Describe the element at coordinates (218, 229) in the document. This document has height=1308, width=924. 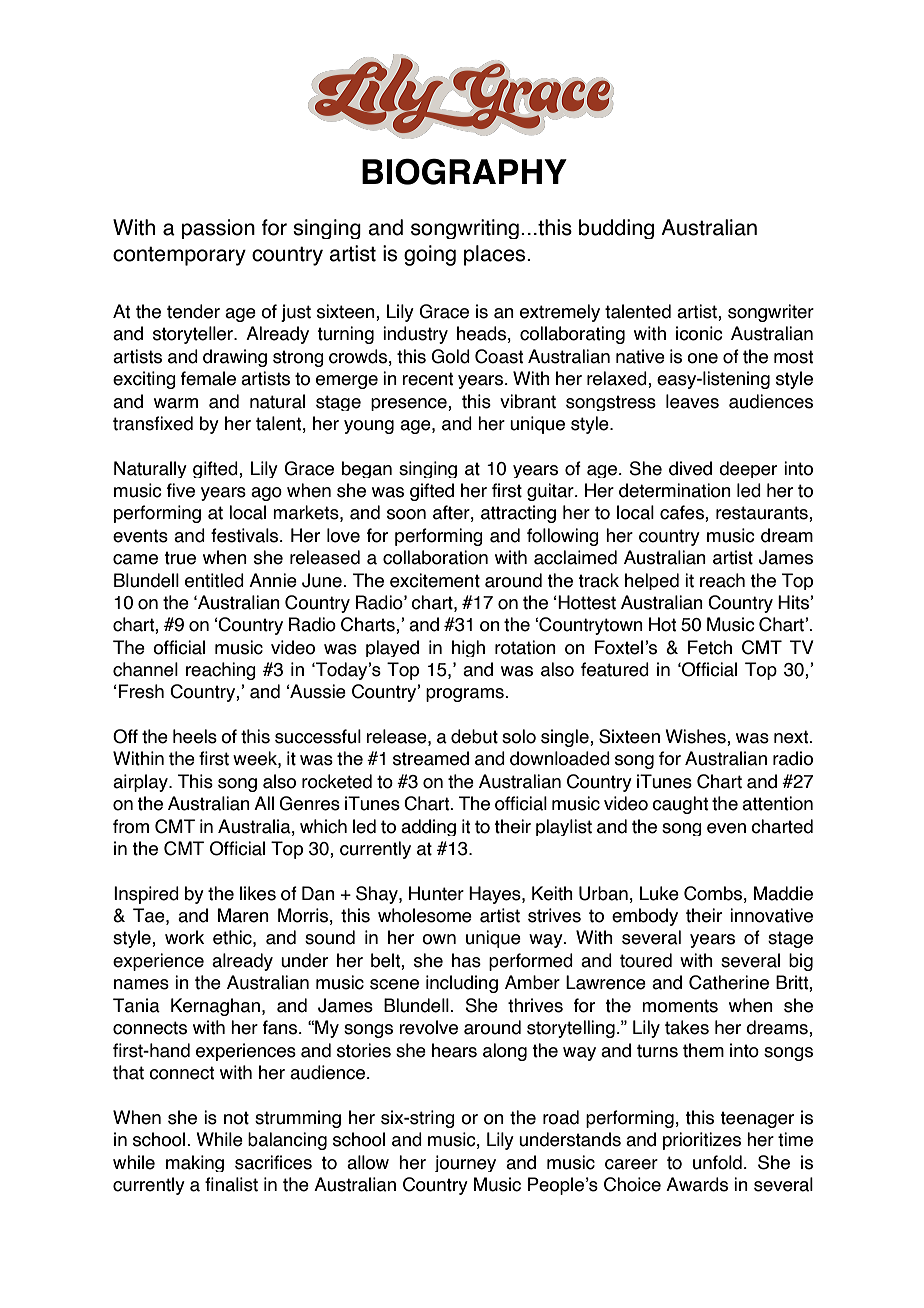
I see `passion` at that location.
